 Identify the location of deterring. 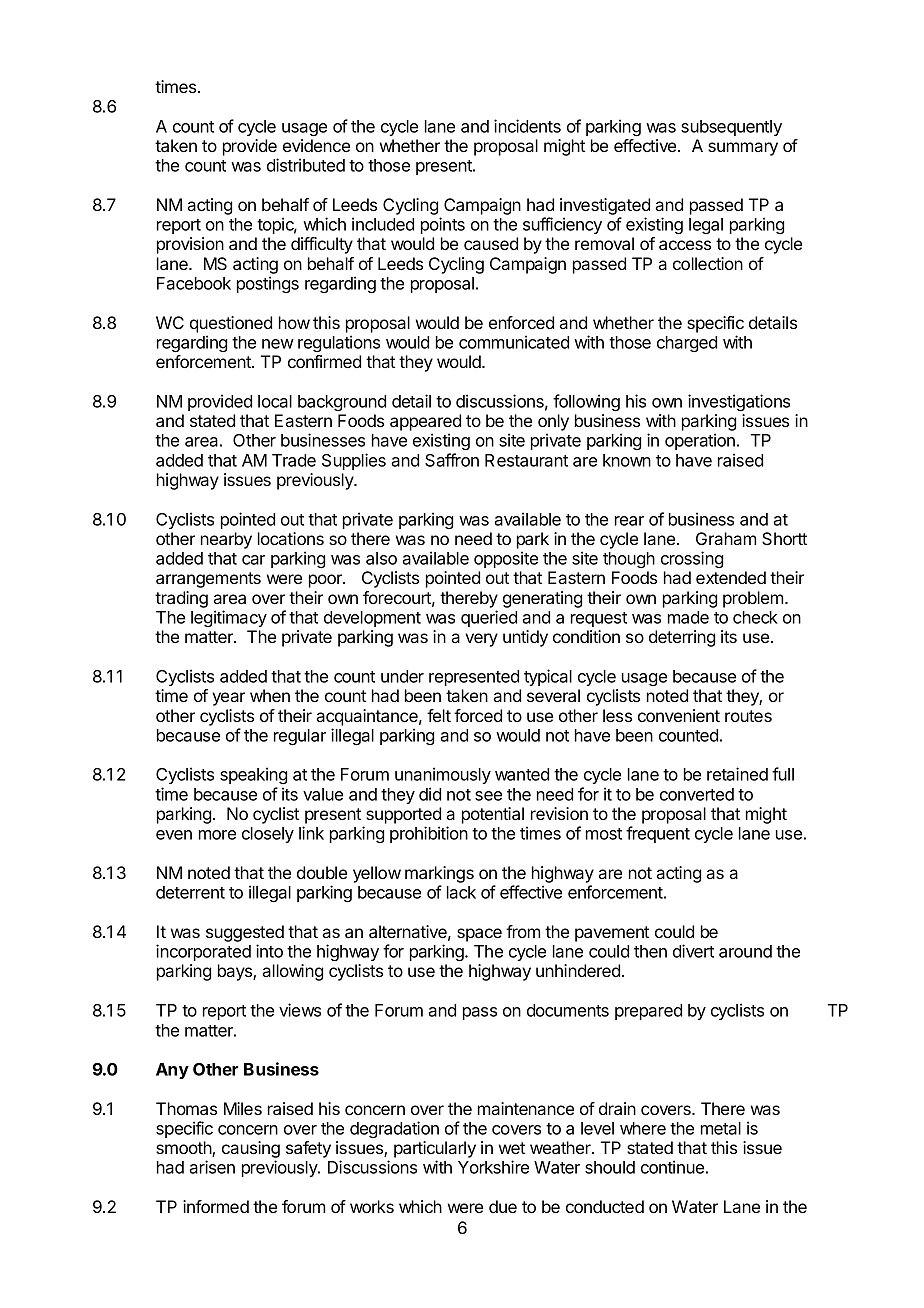
(682, 638).
